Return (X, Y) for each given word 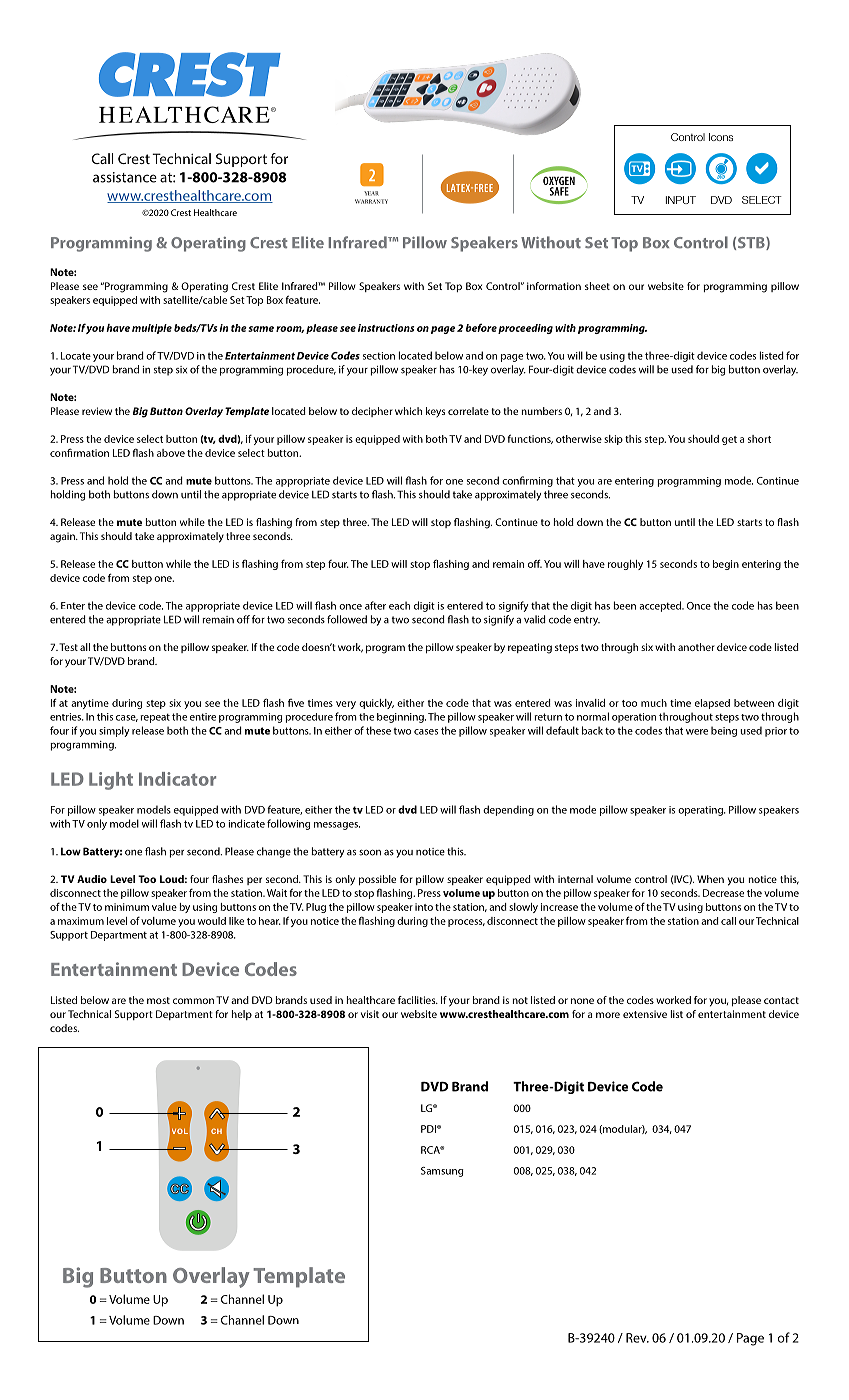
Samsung (442, 1172)
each (399, 605)
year (371, 193)
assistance (125, 177)
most (158, 1000)
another (696, 647)
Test (68, 647)
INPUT (681, 200)
